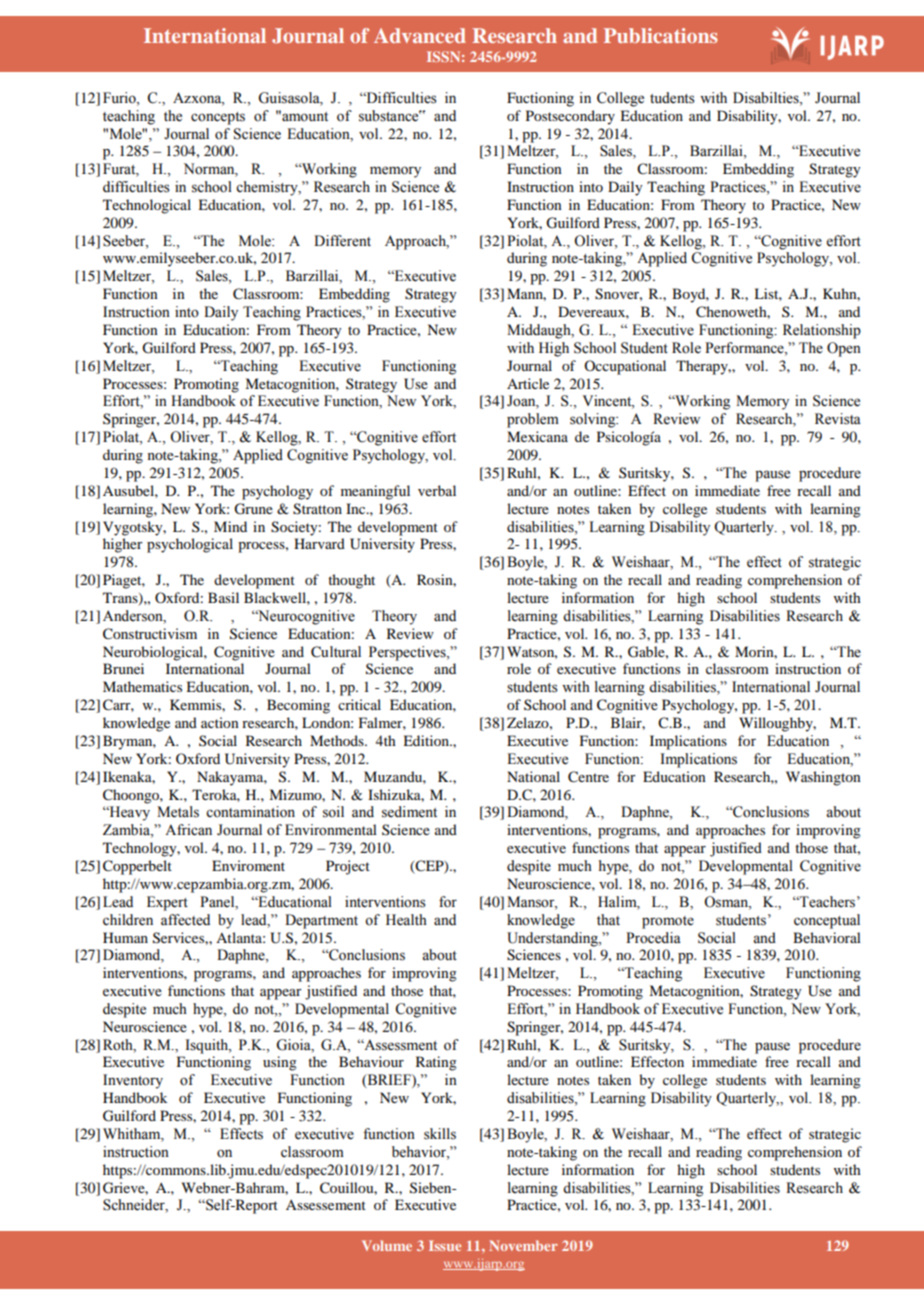 The width and height of the document is (924, 1308). What do you see at coordinates (420, 35) in the document?
I see `Advanced` at bounding box center [420, 35].
